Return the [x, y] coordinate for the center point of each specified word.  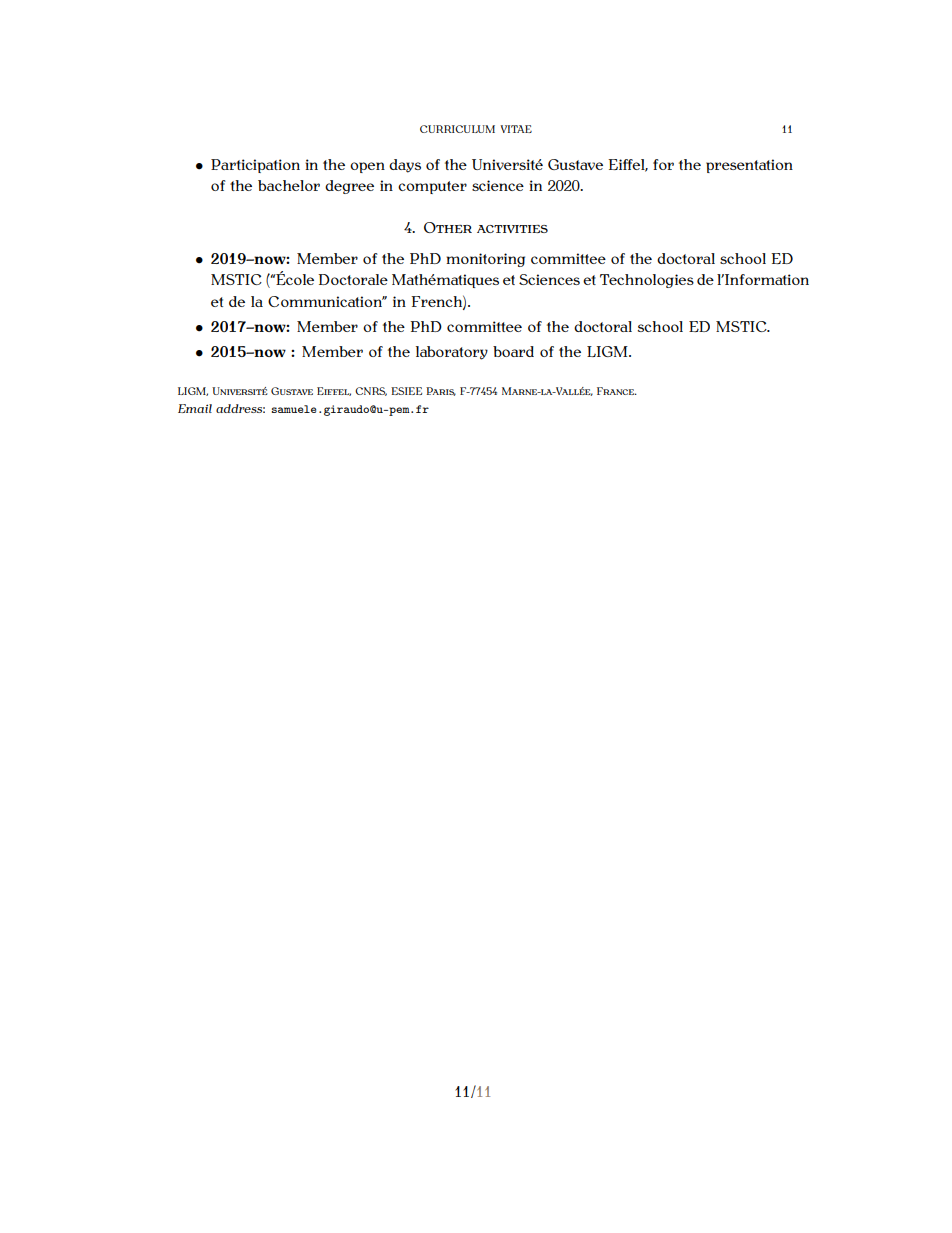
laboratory [452, 353]
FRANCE [617, 391]
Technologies [647, 281]
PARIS [441, 391]
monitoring [485, 260]
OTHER [448, 227]
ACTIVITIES [512, 229]
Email [195, 408]
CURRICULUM [457, 129]
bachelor [289, 185]
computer [432, 187]
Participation [255, 166]
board [513, 351]
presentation [749, 166]
